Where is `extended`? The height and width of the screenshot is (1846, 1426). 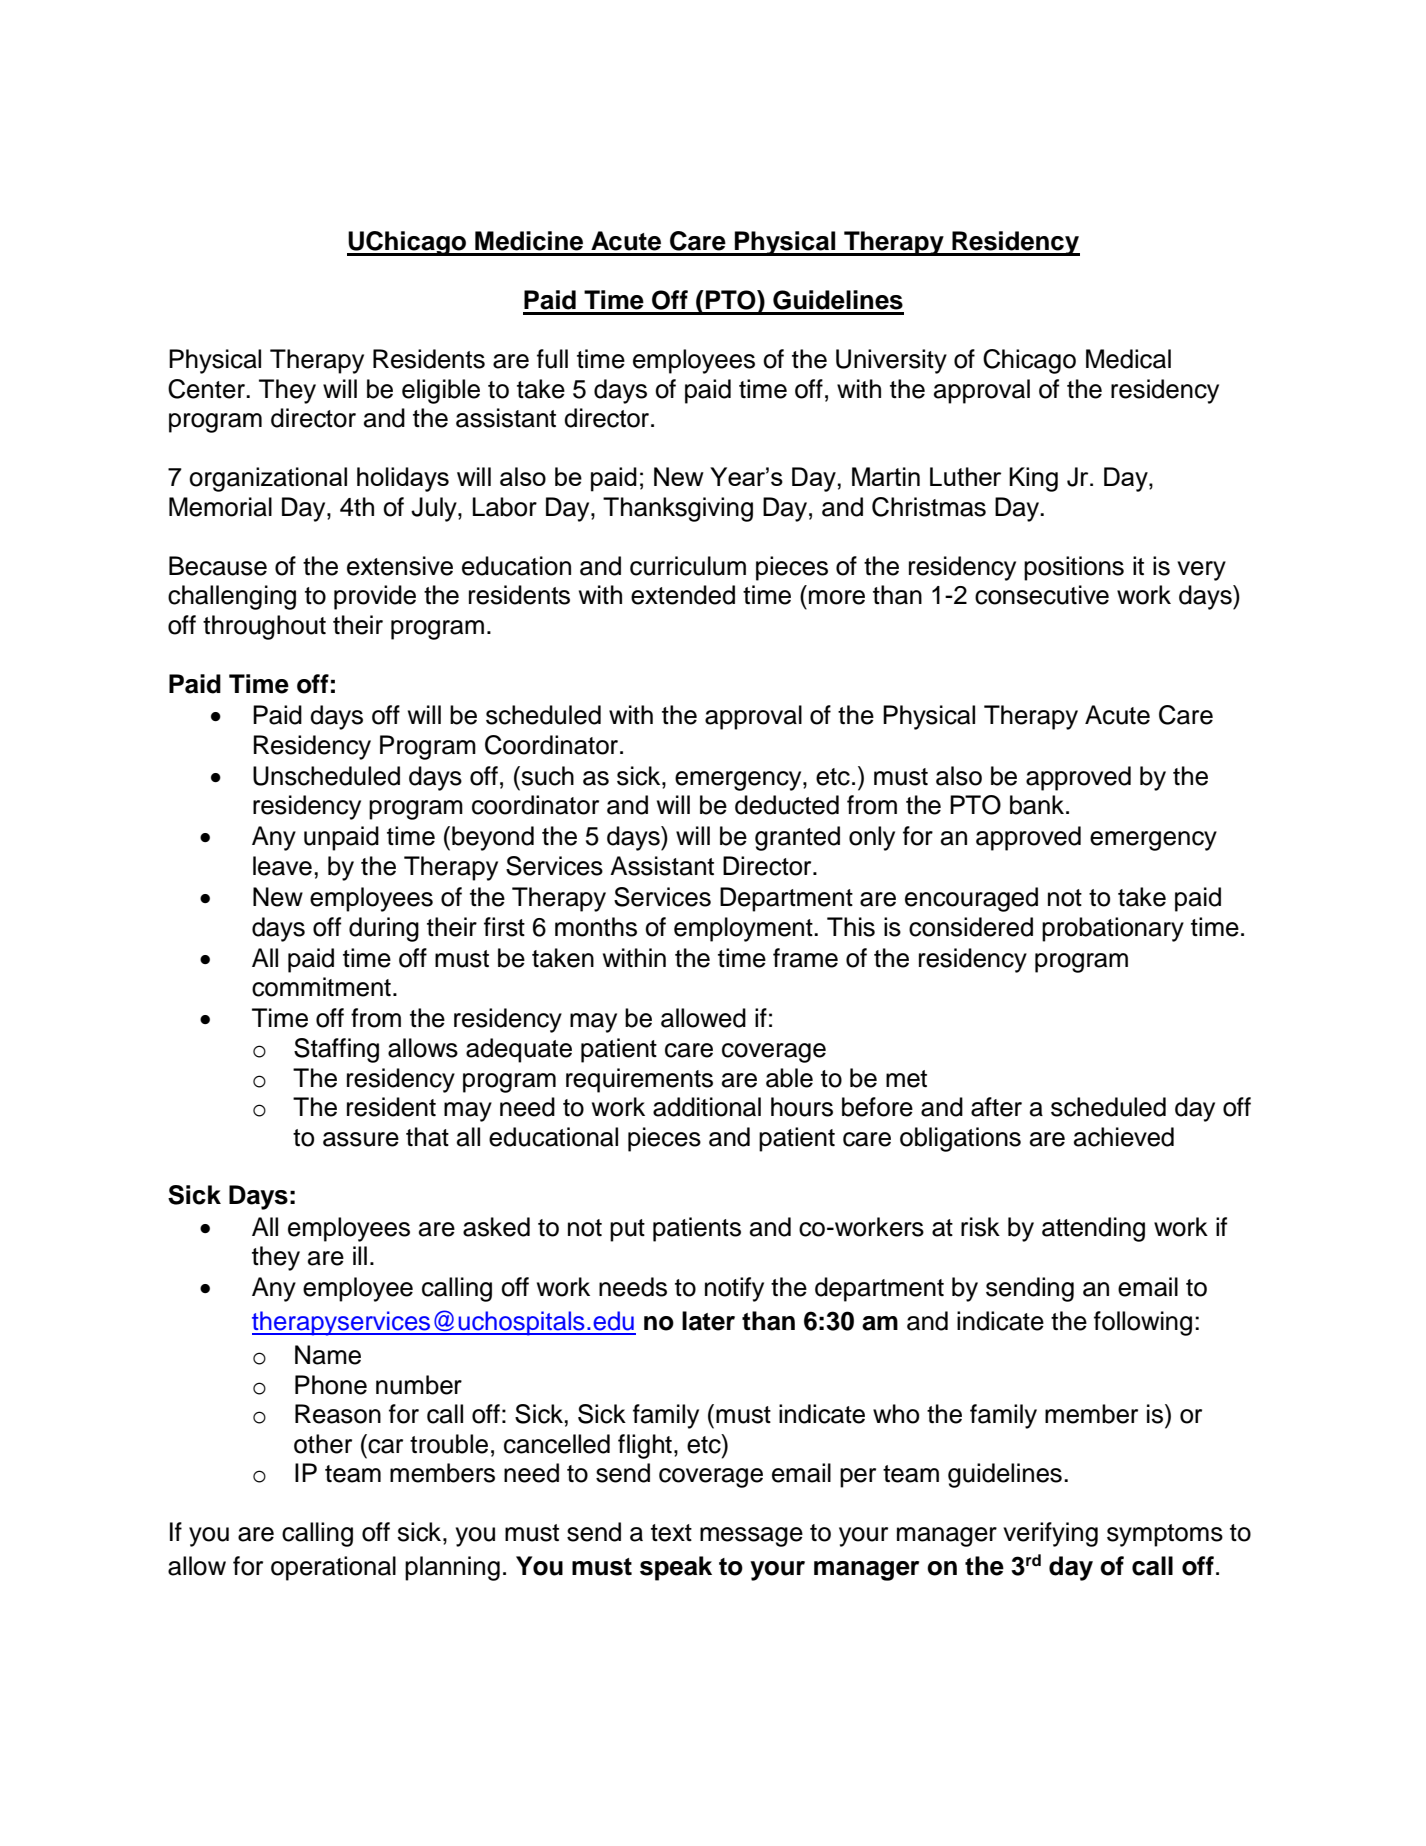
extended is located at coordinates (683, 595).
